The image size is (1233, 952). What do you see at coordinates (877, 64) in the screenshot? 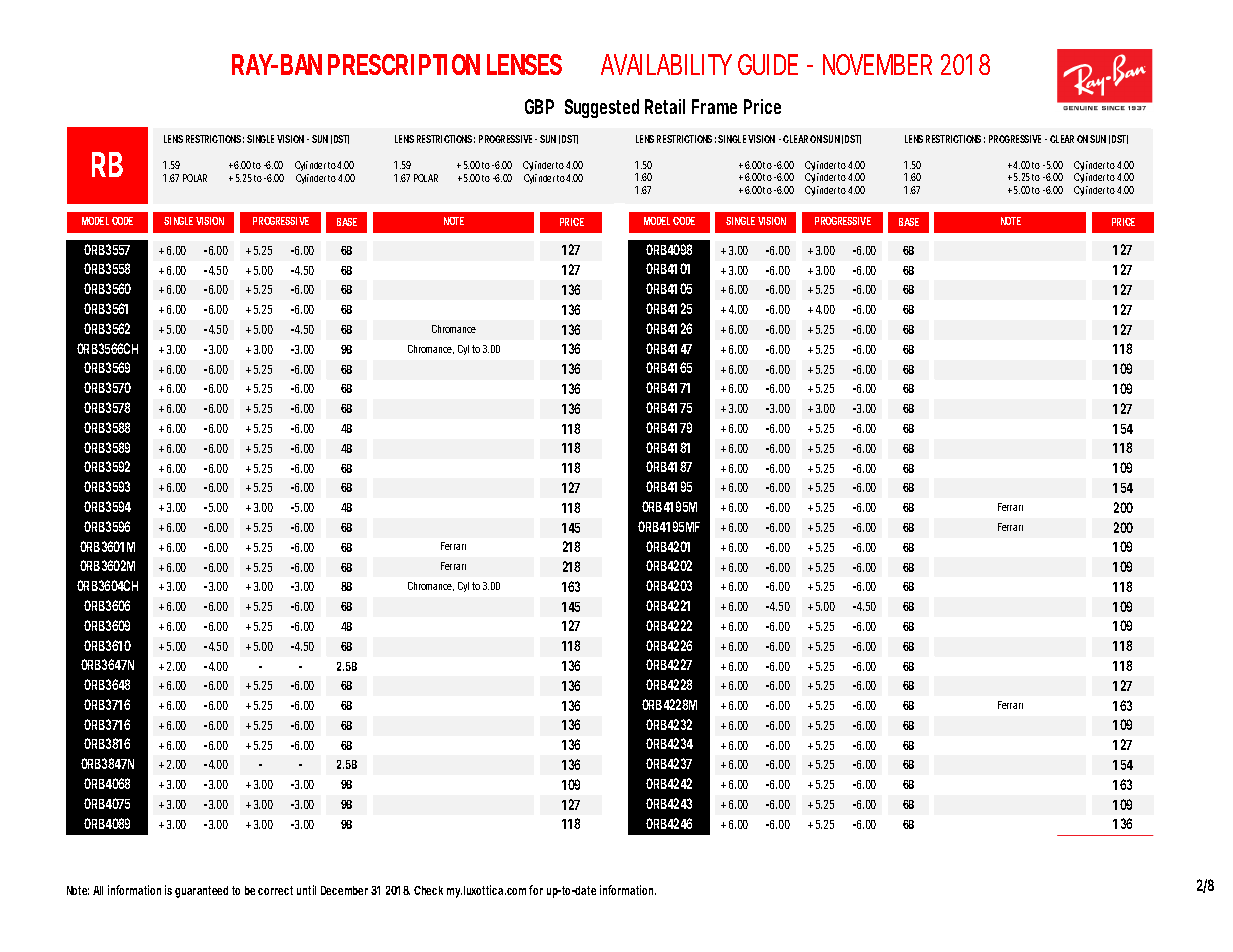
I see `NOVEMBER` at bounding box center [877, 64].
